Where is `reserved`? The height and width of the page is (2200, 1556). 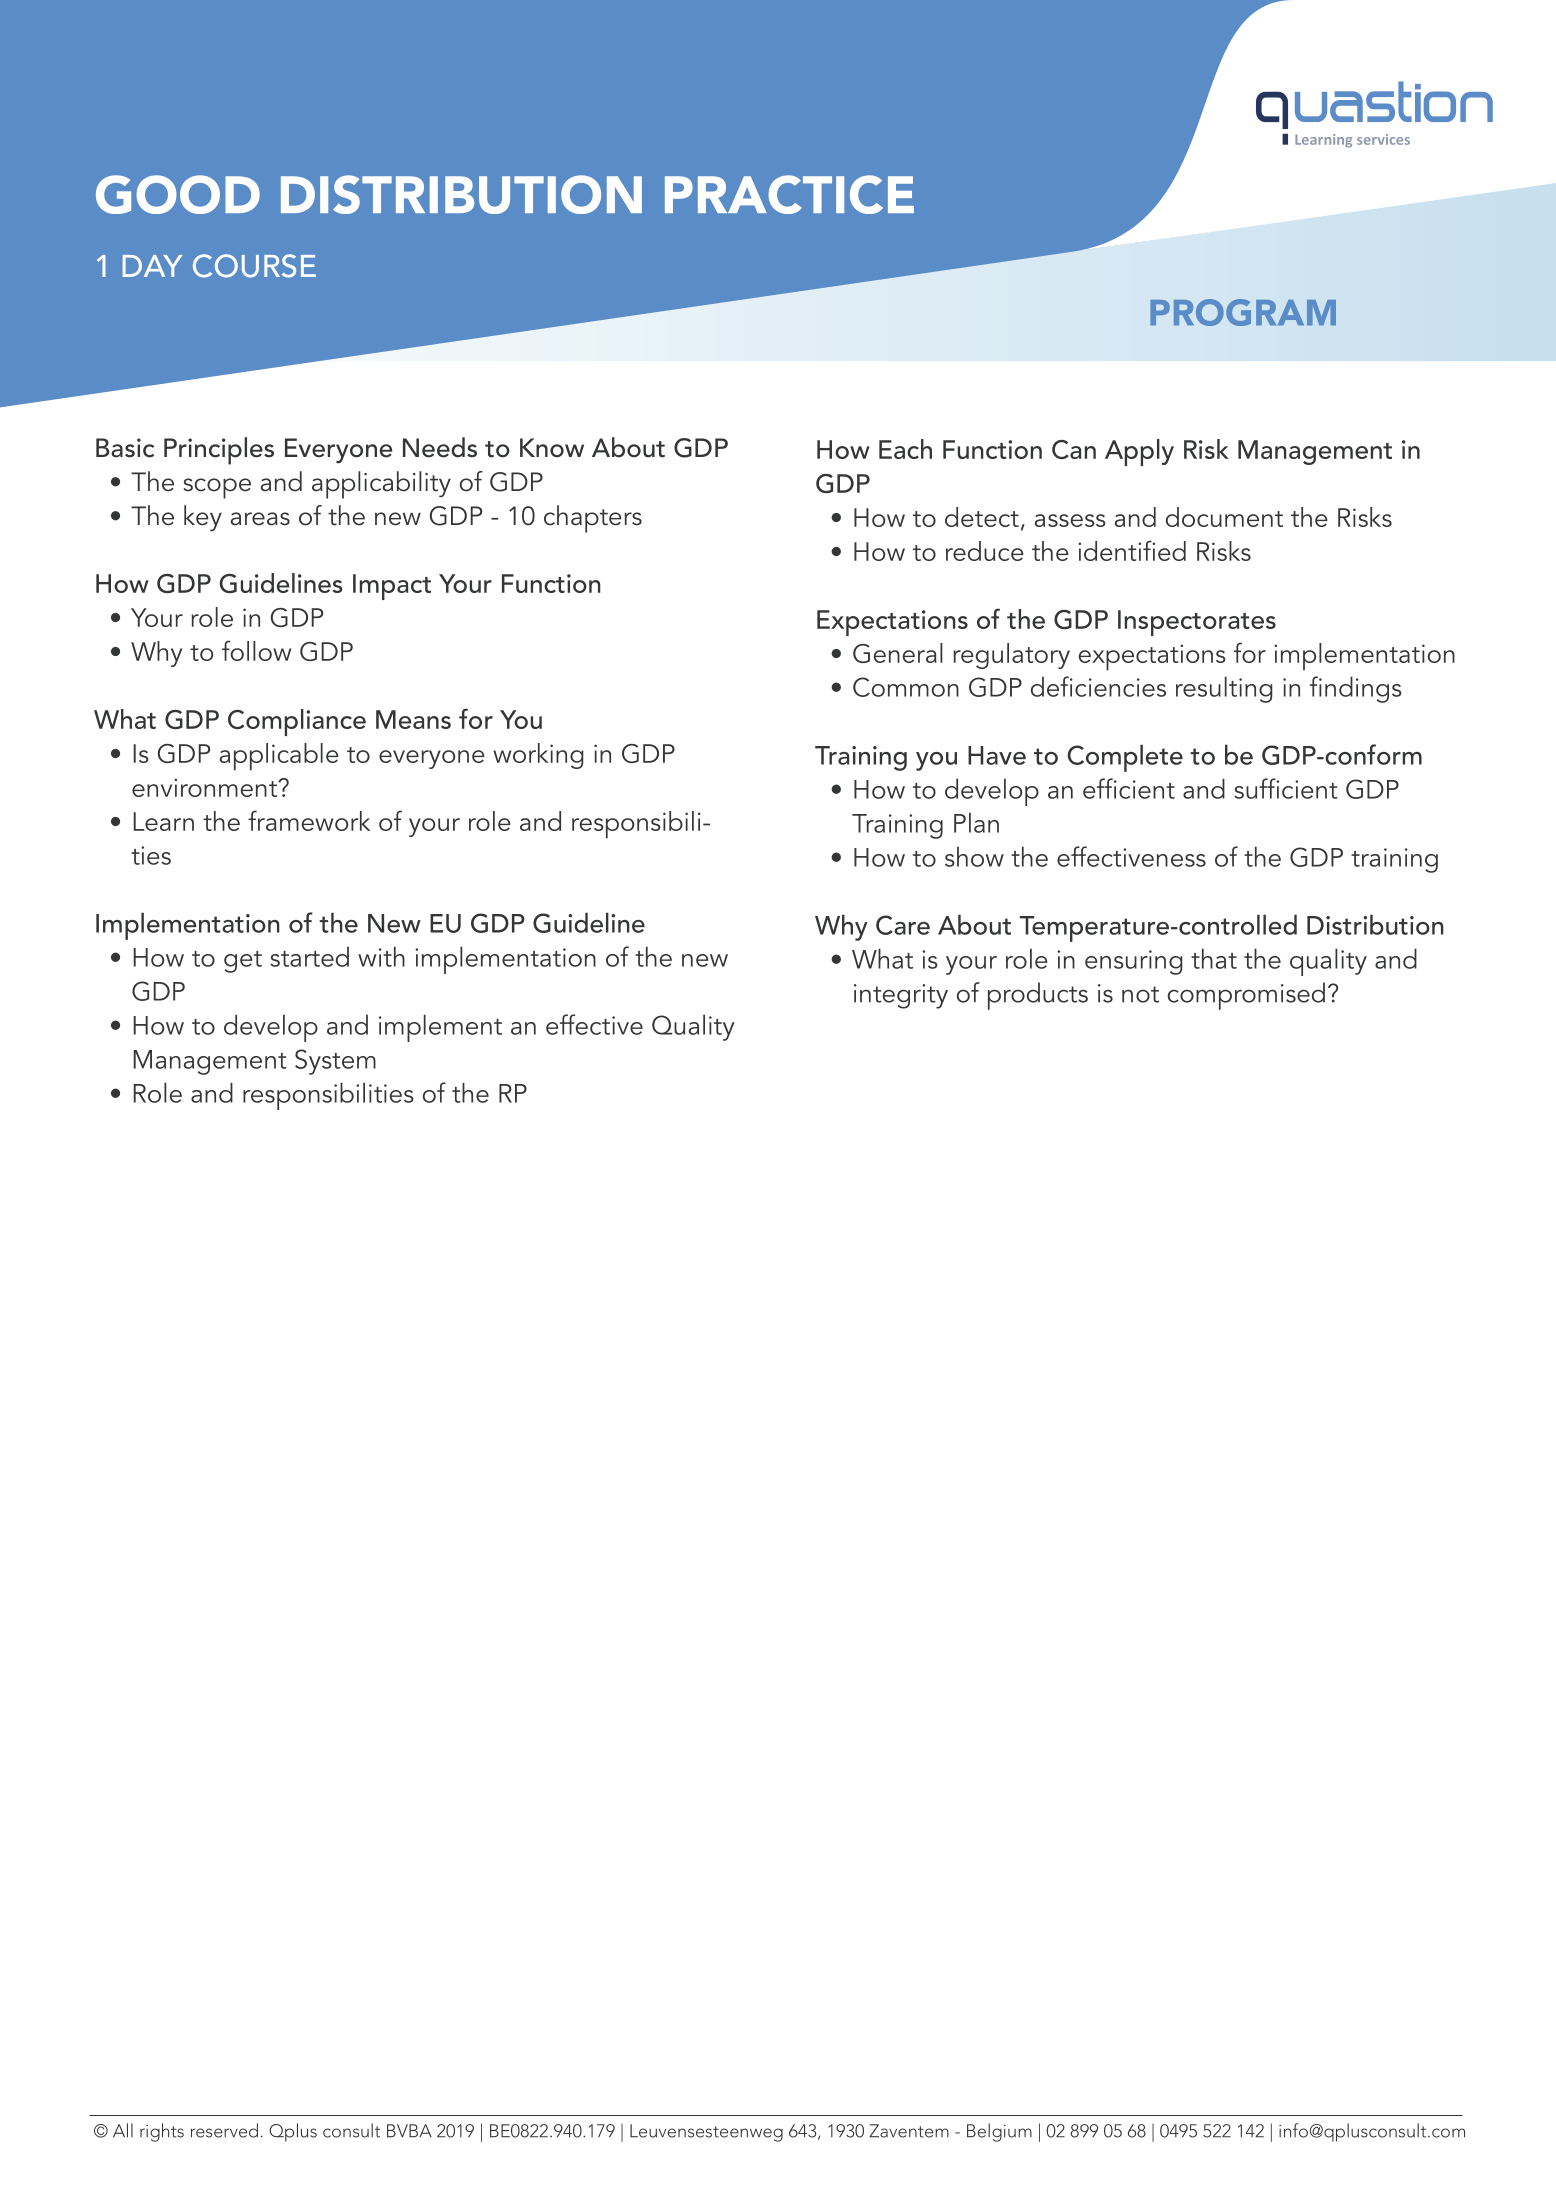
reserved is located at coordinates (224, 2130).
